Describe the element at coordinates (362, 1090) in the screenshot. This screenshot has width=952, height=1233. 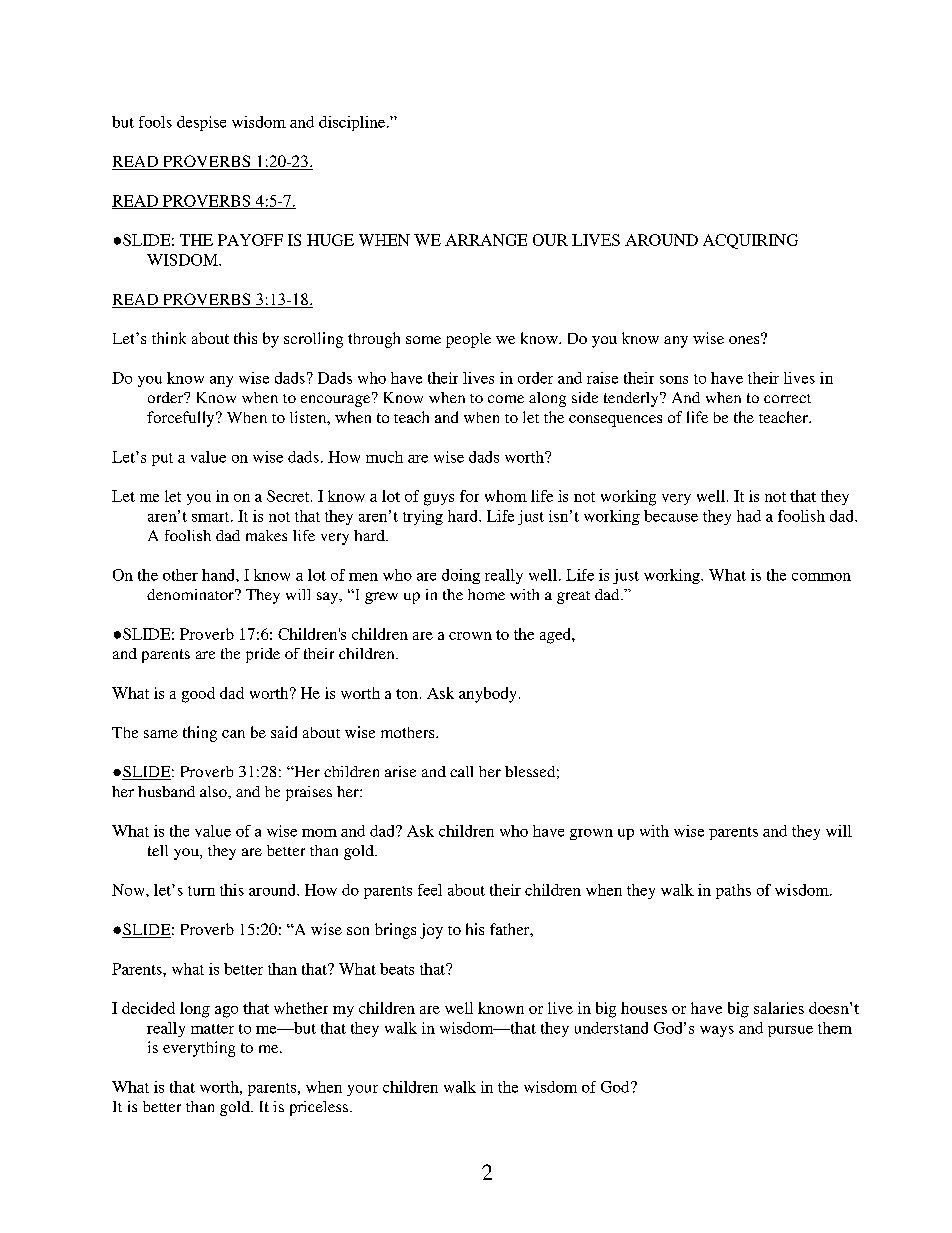
I see `your` at that location.
